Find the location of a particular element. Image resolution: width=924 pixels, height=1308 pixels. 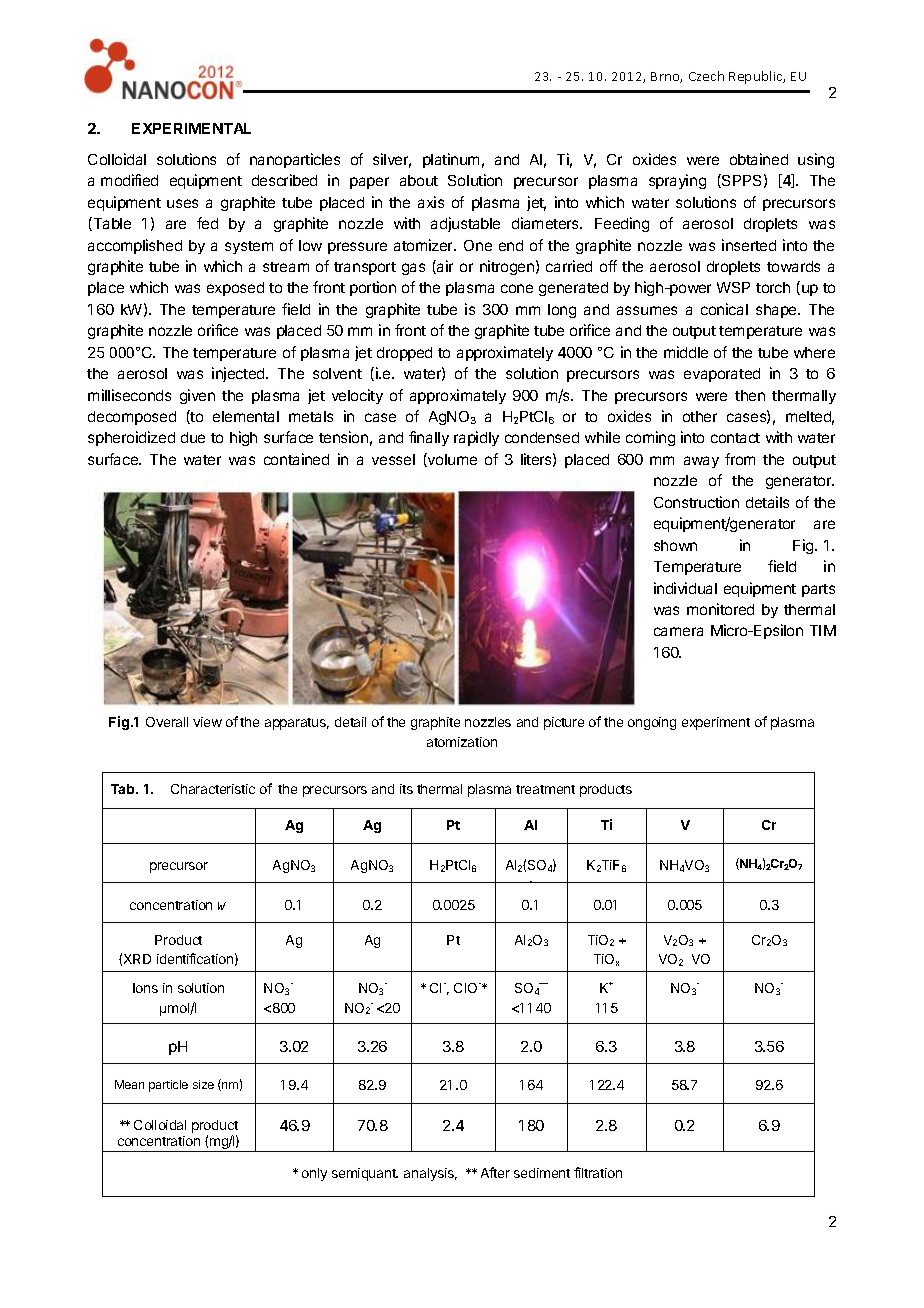

treatment is located at coordinates (545, 789).
